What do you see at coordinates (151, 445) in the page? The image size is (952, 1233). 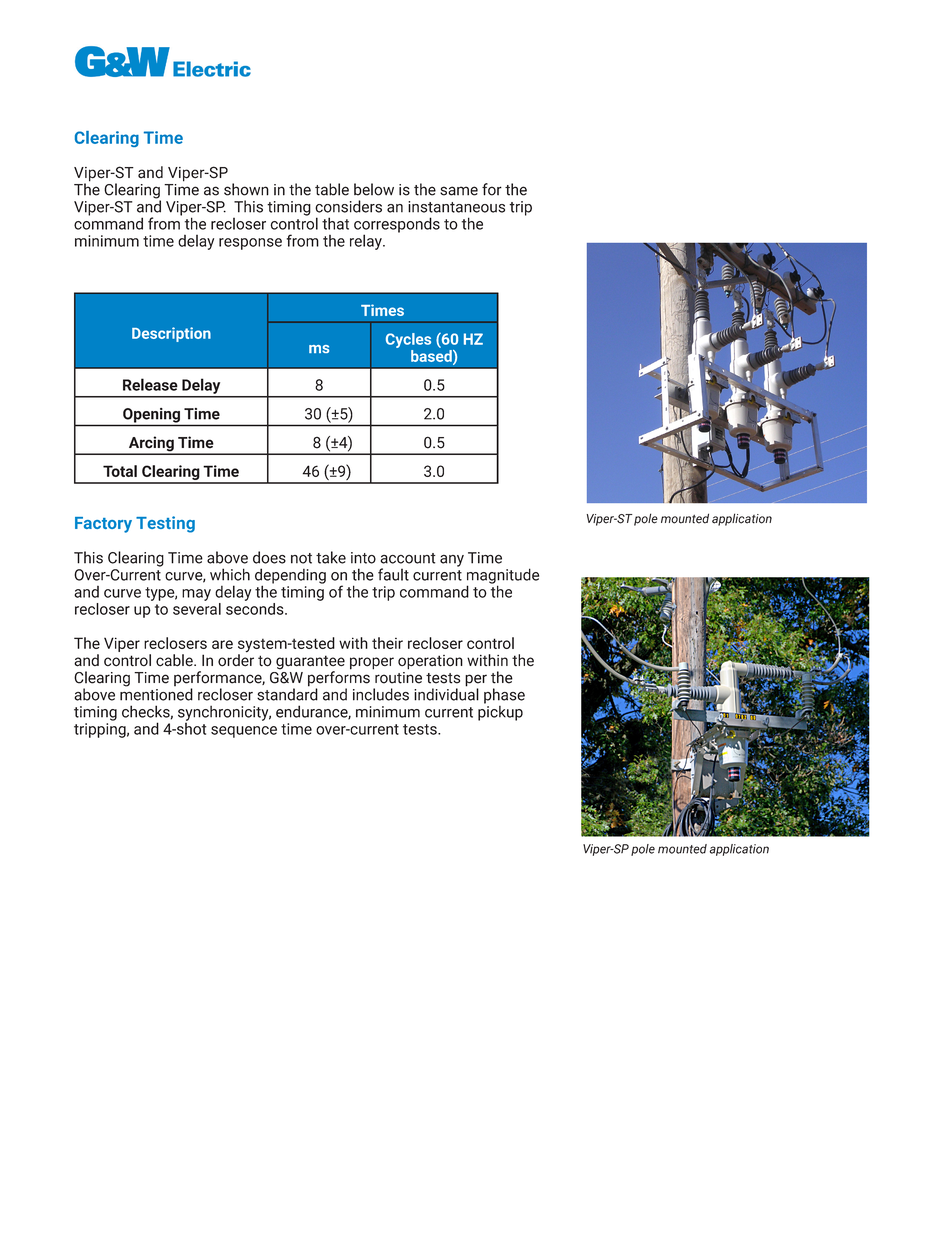 I see `Arcing` at bounding box center [151, 445].
